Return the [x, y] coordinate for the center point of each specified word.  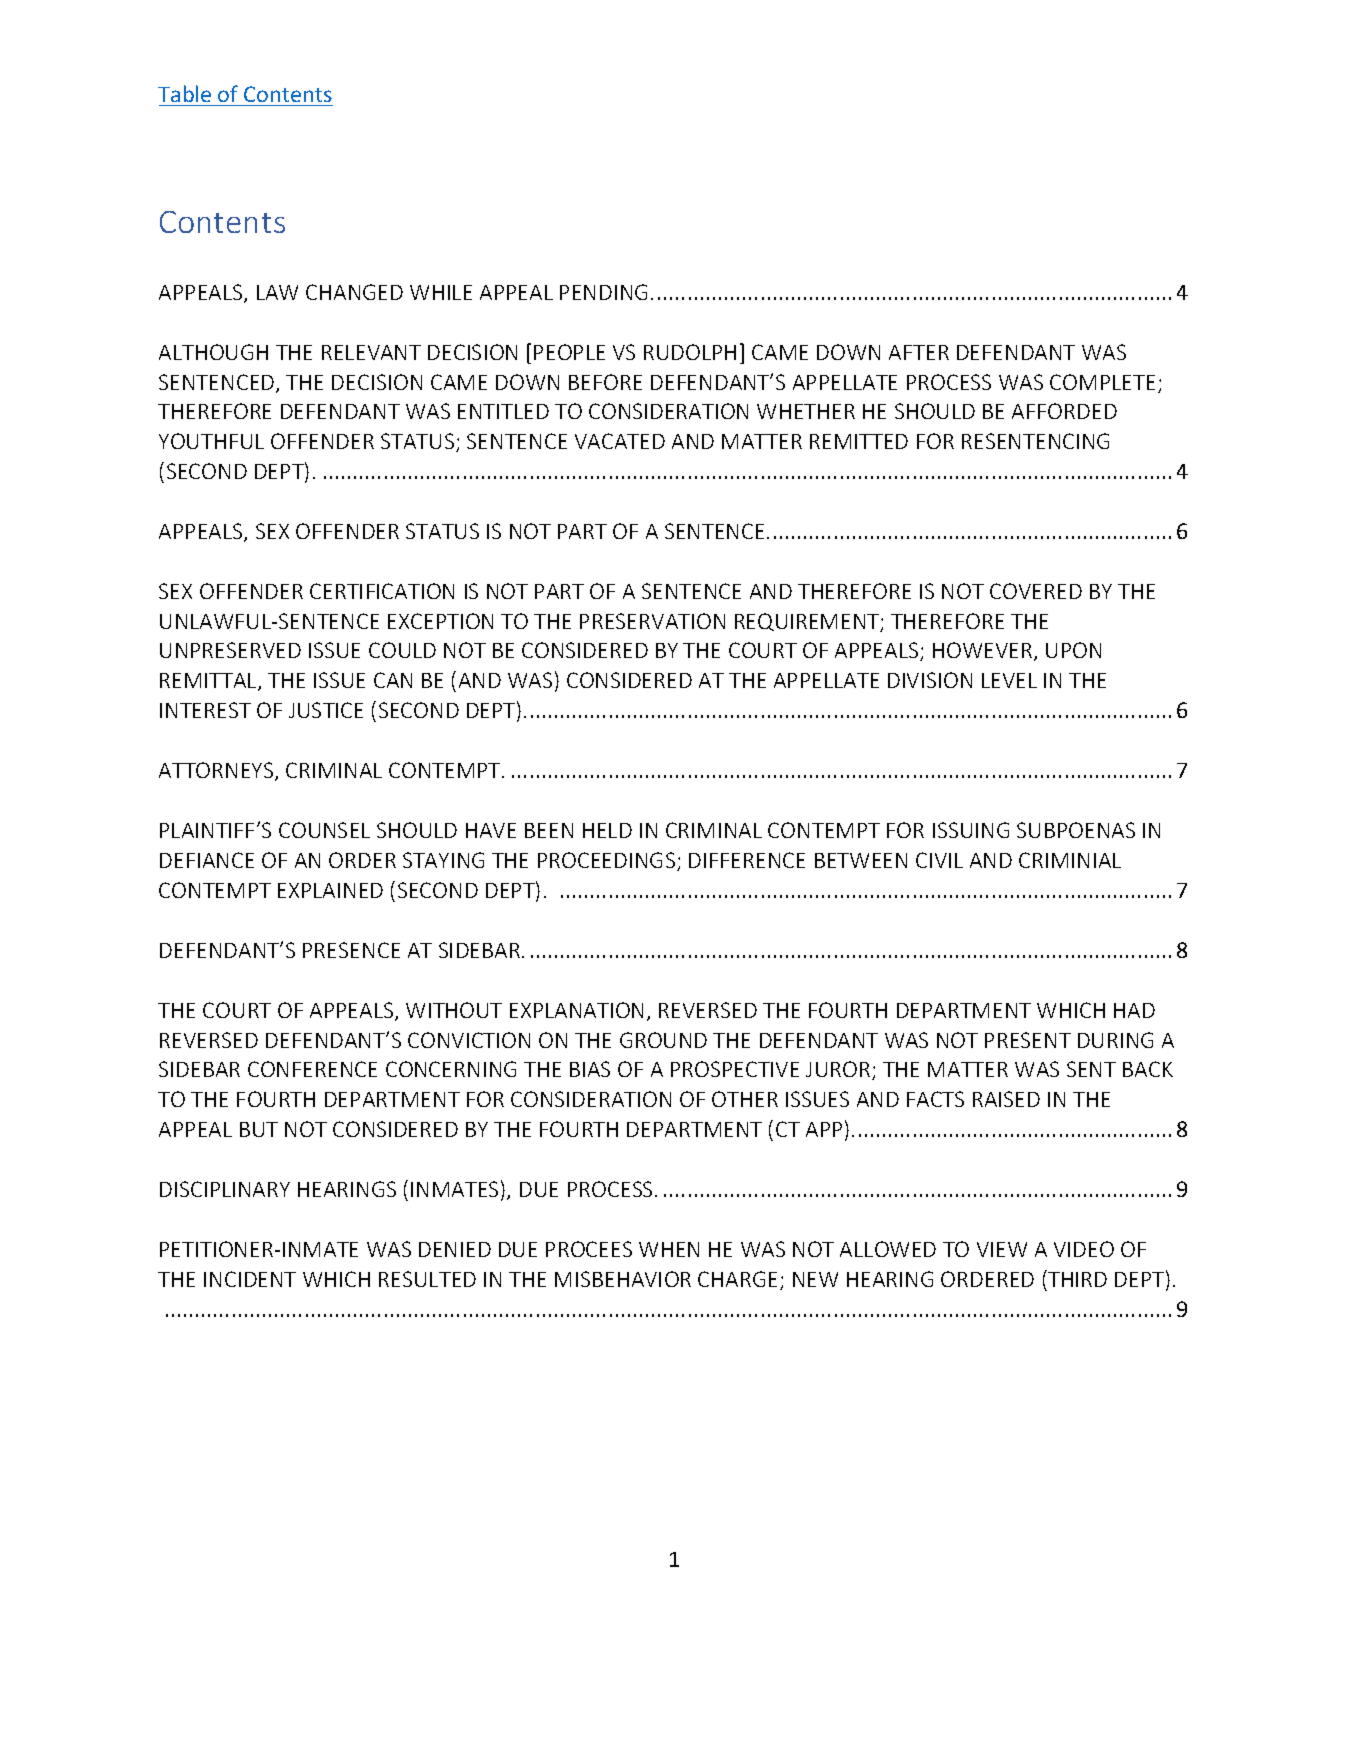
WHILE [441, 292]
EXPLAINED [330, 890]
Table [184, 93]
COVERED [1036, 591]
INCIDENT [250, 1279]
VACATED [620, 441]
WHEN [669, 1249]
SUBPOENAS [1076, 830]
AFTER [919, 352]
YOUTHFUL [211, 441]
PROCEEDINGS [608, 861]
